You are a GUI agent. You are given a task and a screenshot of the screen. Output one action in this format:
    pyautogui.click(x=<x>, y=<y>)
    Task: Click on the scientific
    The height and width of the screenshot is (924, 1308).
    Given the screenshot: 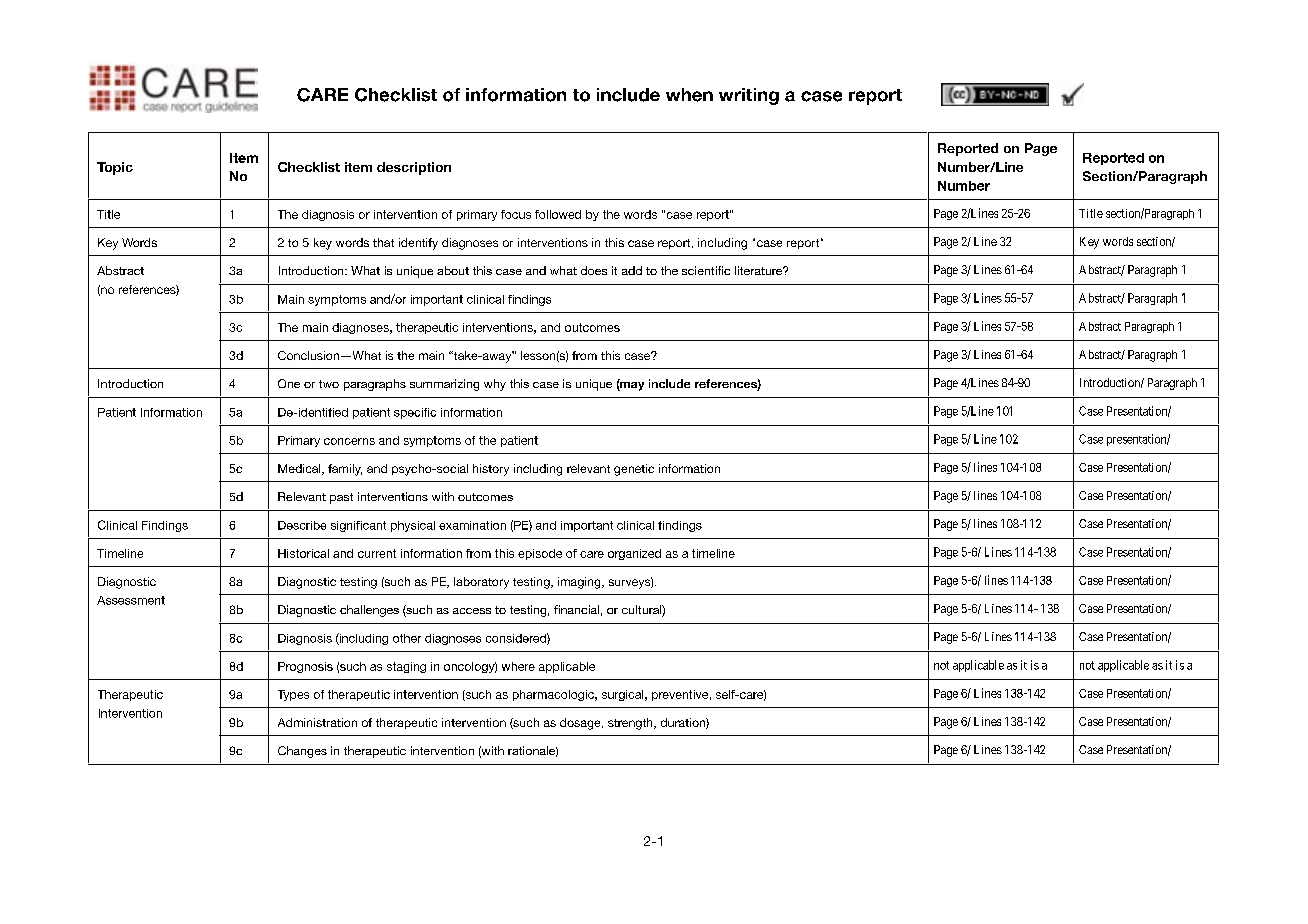 What is the action you would take?
    pyautogui.click(x=706, y=270)
